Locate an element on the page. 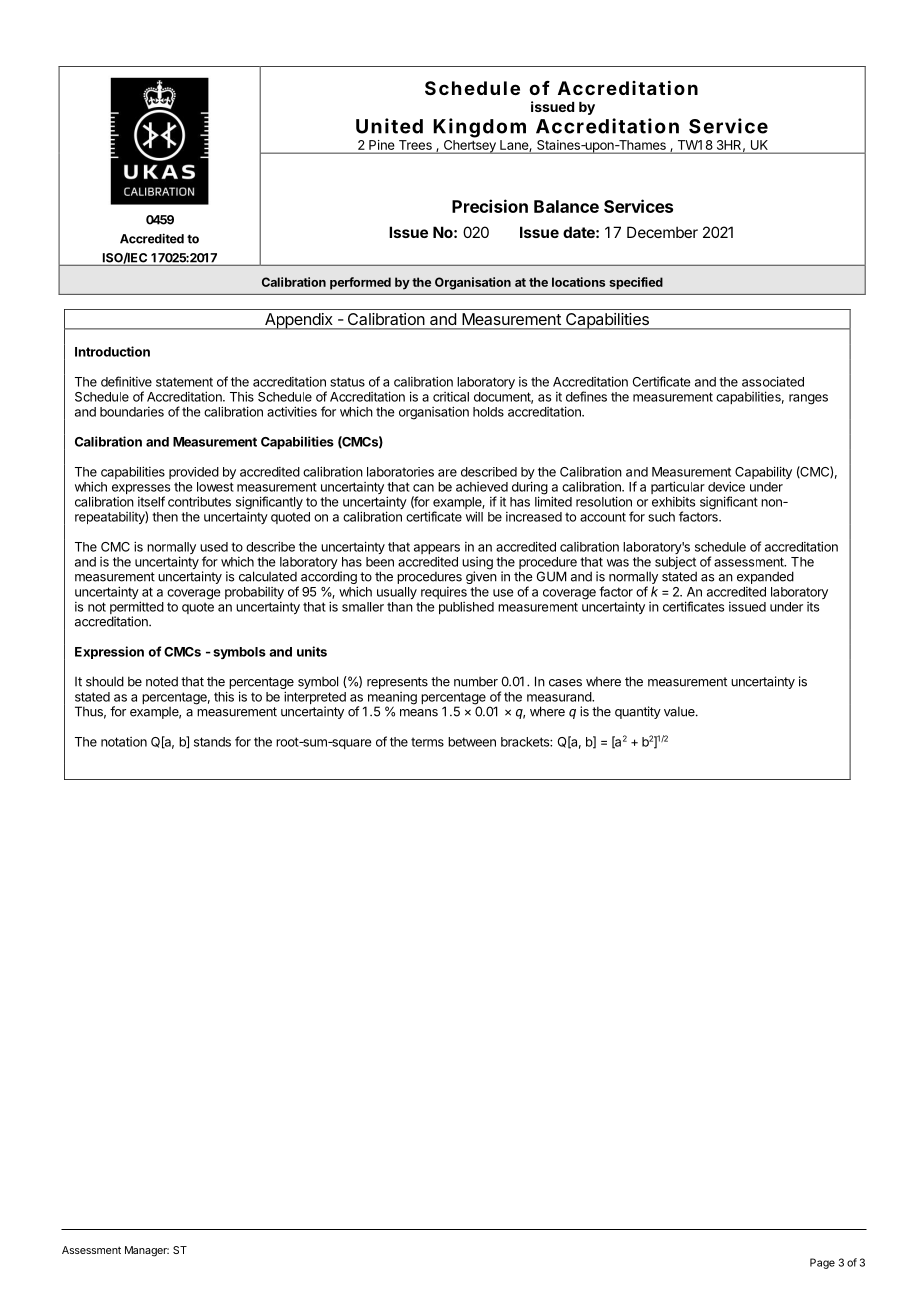 The height and width of the document is (1308, 924). quantity is located at coordinates (638, 712).
